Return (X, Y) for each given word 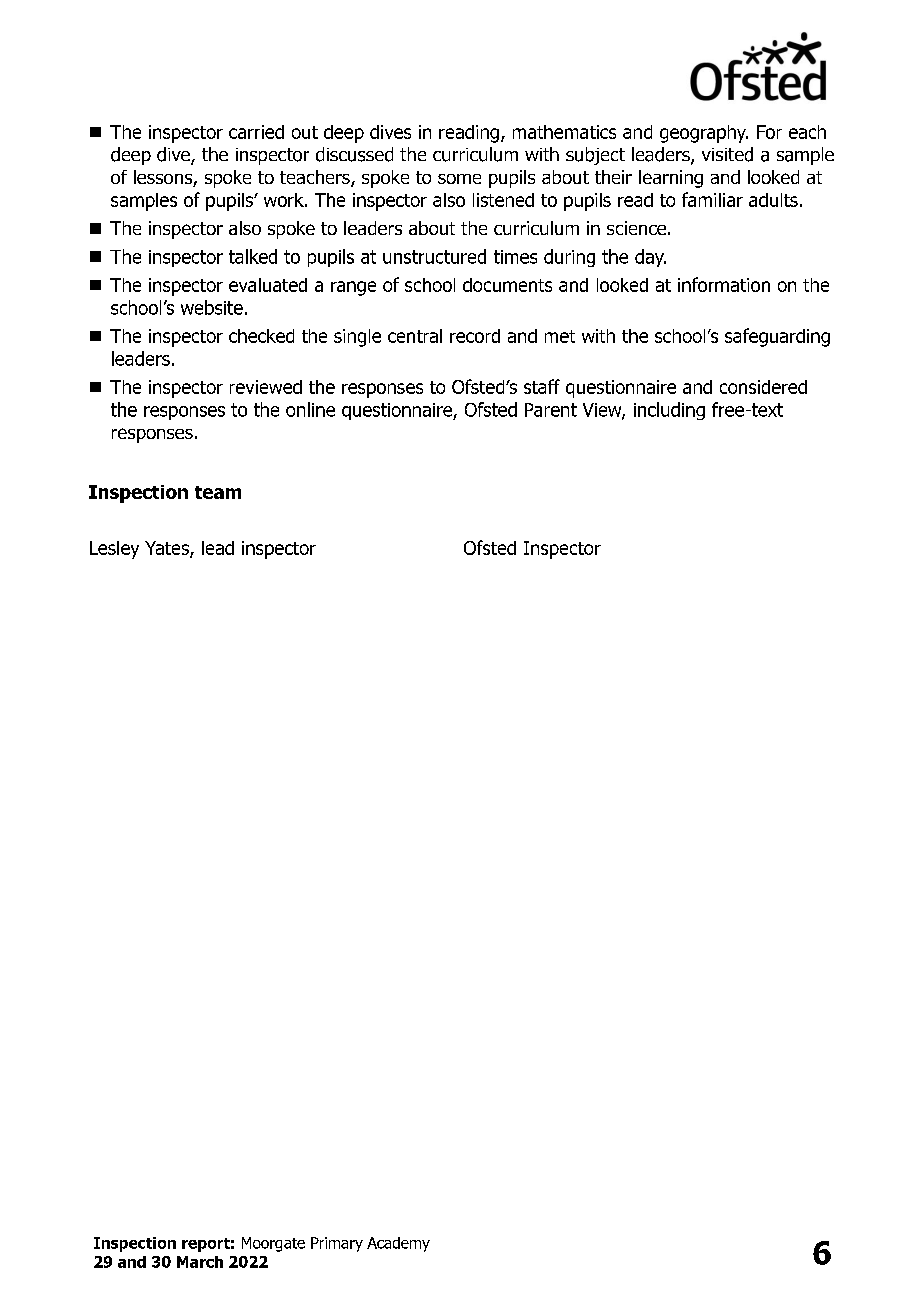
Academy (398, 1244)
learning (671, 179)
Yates (168, 549)
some (459, 179)
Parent (551, 410)
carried (256, 132)
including (669, 411)
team (218, 492)
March (200, 1262)
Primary (337, 1244)
